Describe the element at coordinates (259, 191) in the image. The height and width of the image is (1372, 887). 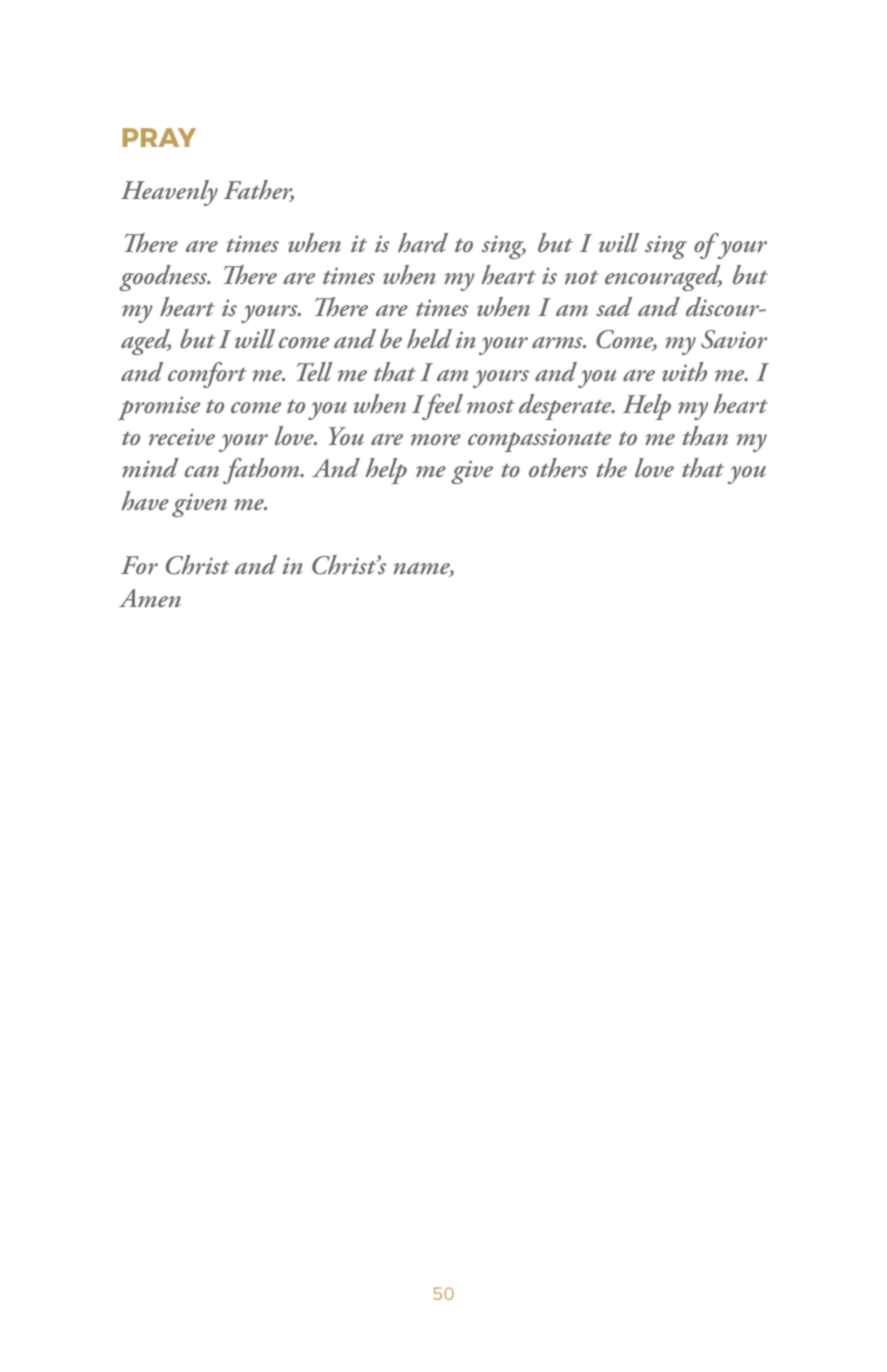
I see `Father` at that location.
